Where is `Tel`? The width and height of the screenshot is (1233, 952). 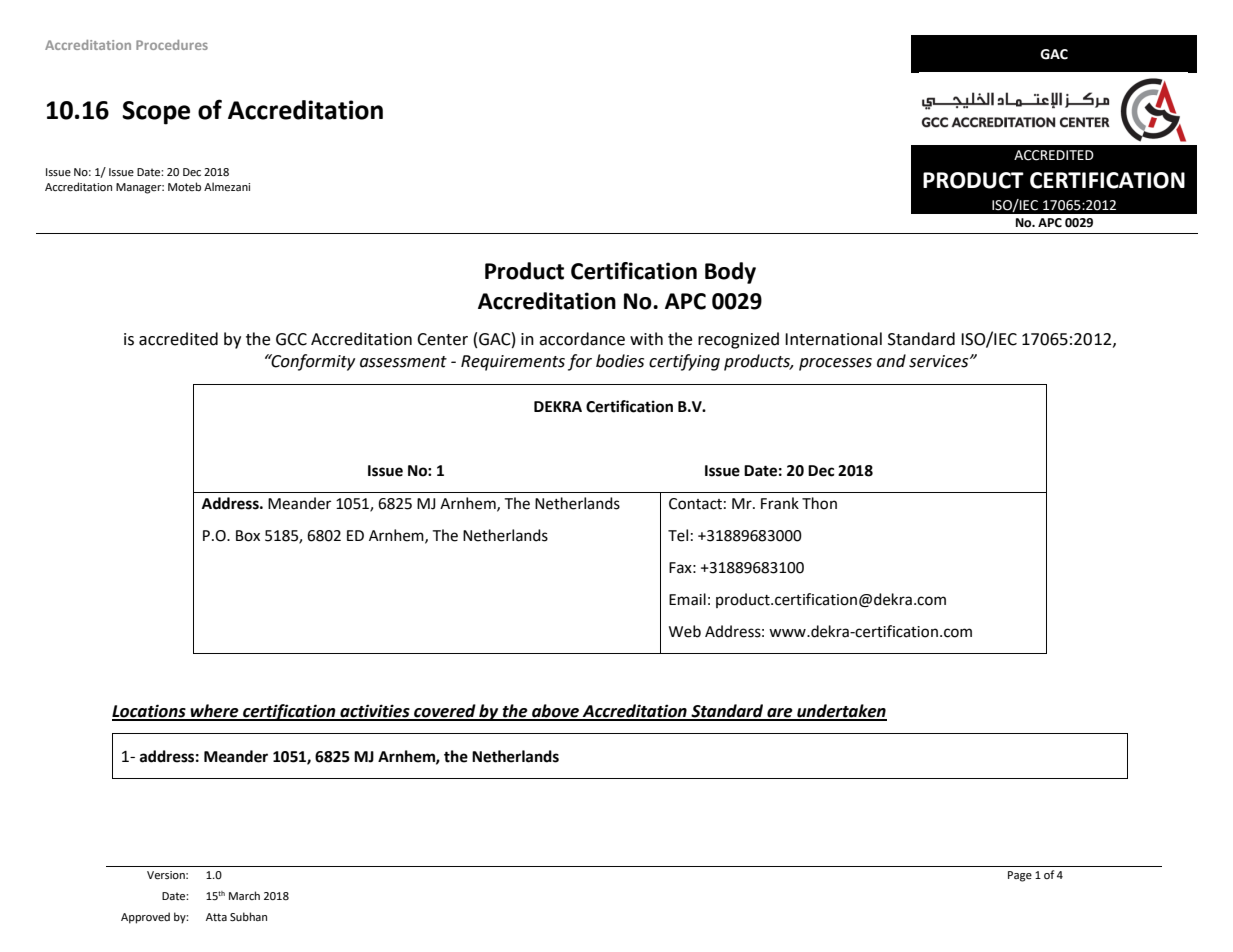
Tel is located at coordinates (678, 535).
